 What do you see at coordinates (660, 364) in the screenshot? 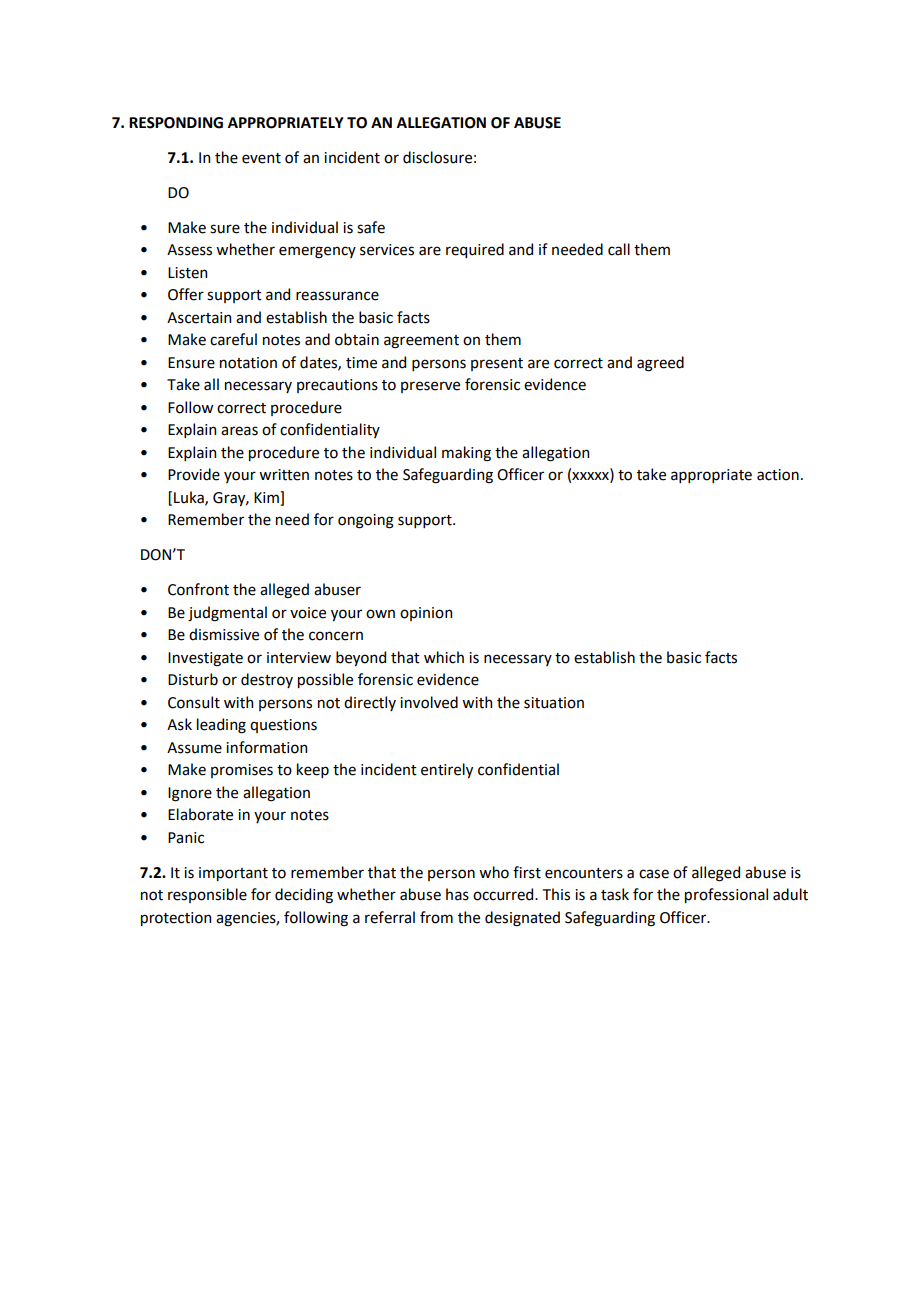
I see `agreed` at bounding box center [660, 364].
